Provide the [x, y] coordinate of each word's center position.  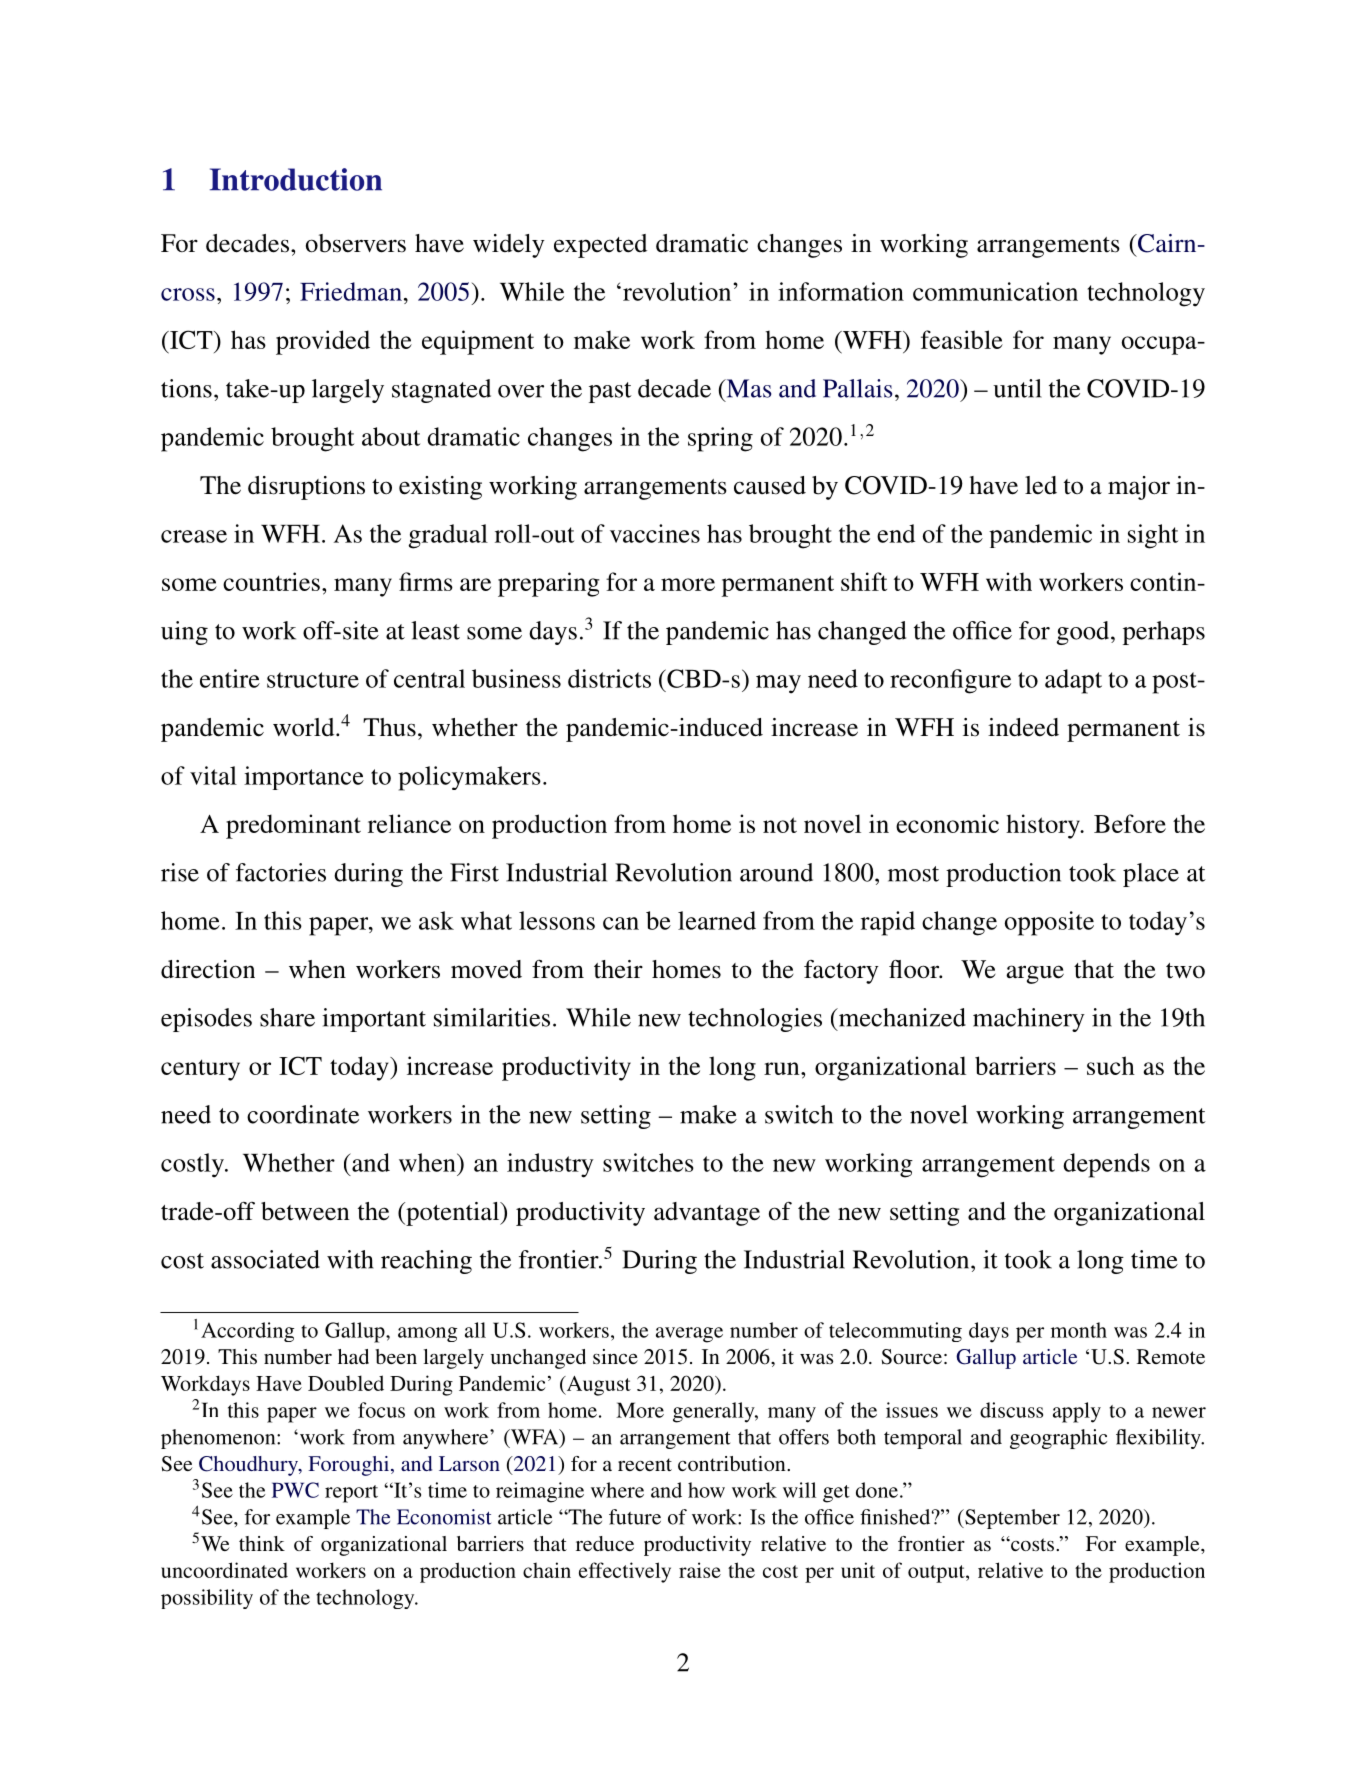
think [262, 1543]
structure [313, 680]
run [783, 1068]
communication [995, 291]
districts [609, 678]
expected [600, 246]
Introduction [296, 179]
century [200, 1070]
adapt [1073, 681]
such [1111, 1065]
